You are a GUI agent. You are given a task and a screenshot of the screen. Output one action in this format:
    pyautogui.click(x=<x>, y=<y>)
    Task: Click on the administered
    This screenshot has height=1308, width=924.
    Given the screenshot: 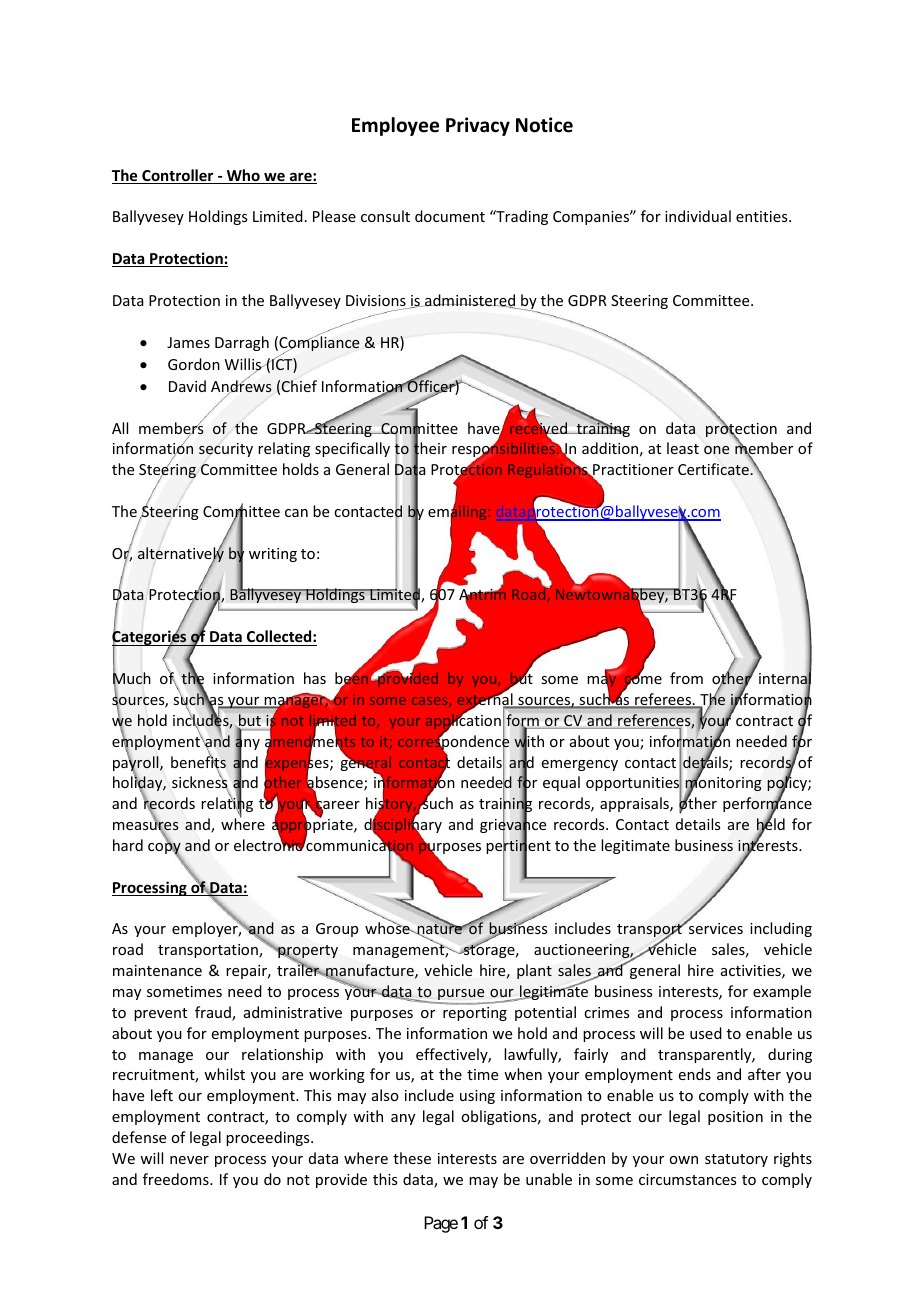 What is the action you would take?
    pyautogui.click(x=470, y=301)
